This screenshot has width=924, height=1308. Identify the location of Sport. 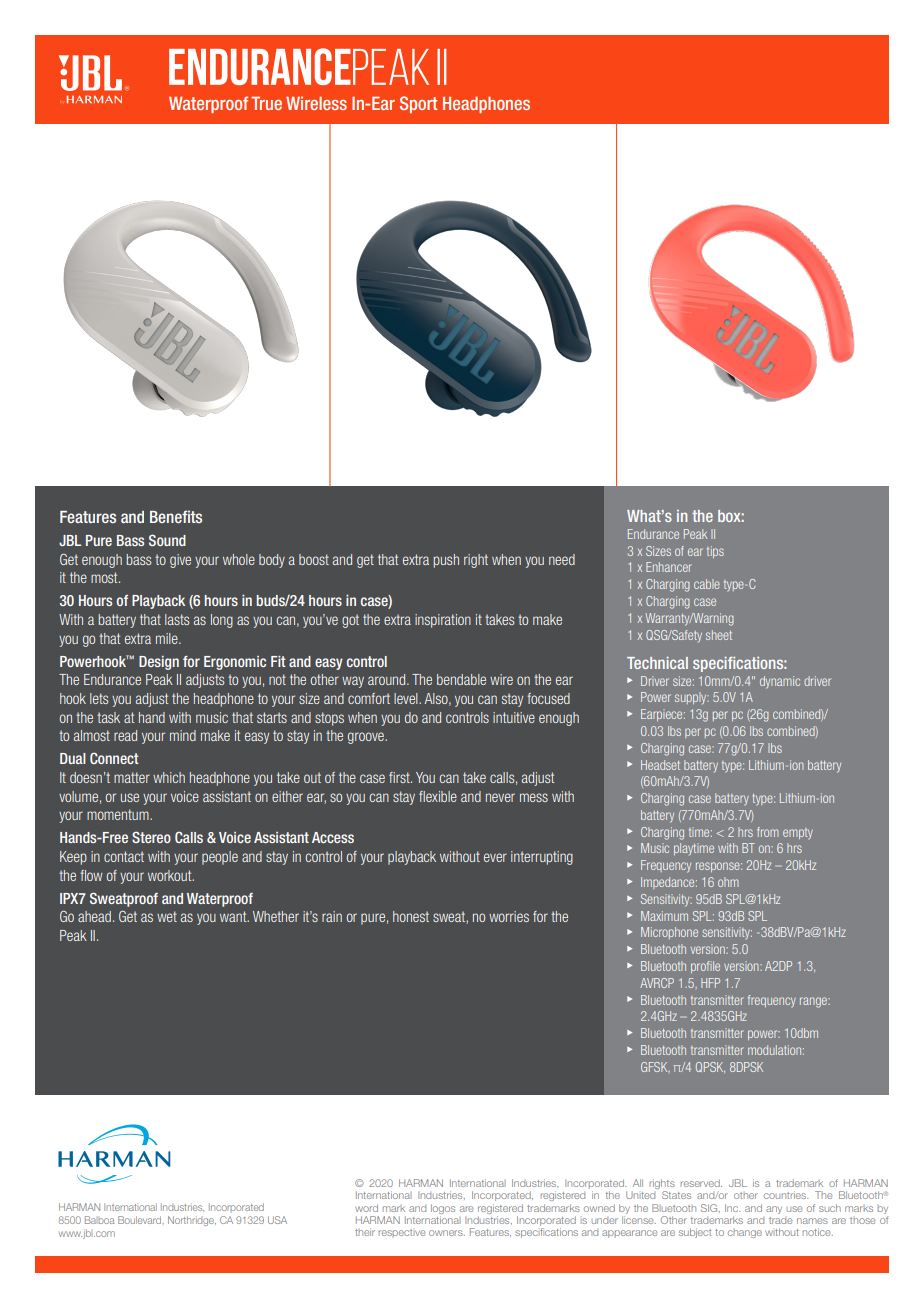
(418, 104).
